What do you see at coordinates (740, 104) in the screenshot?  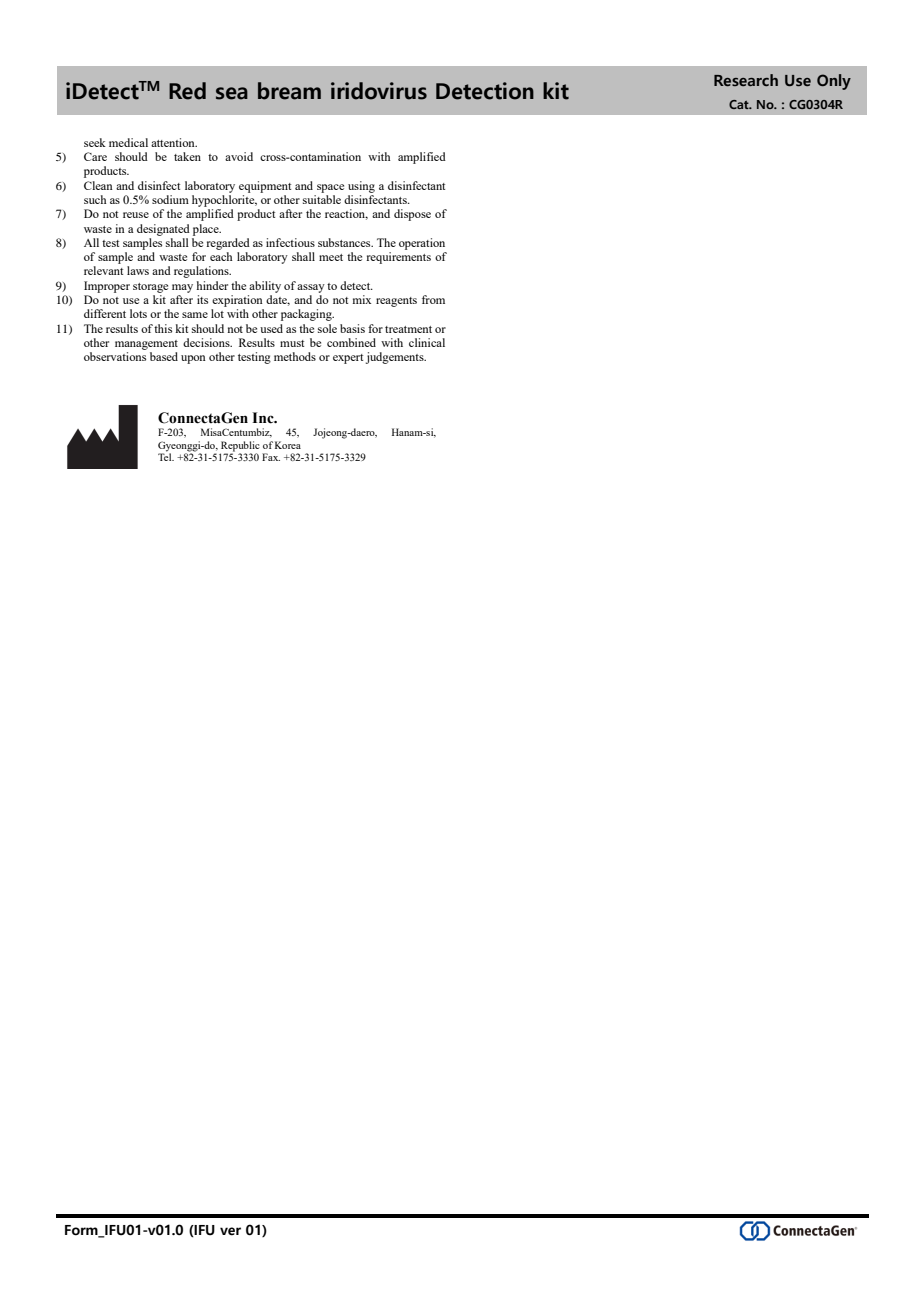 I see `Cat` at bounding box center [740, 104].
